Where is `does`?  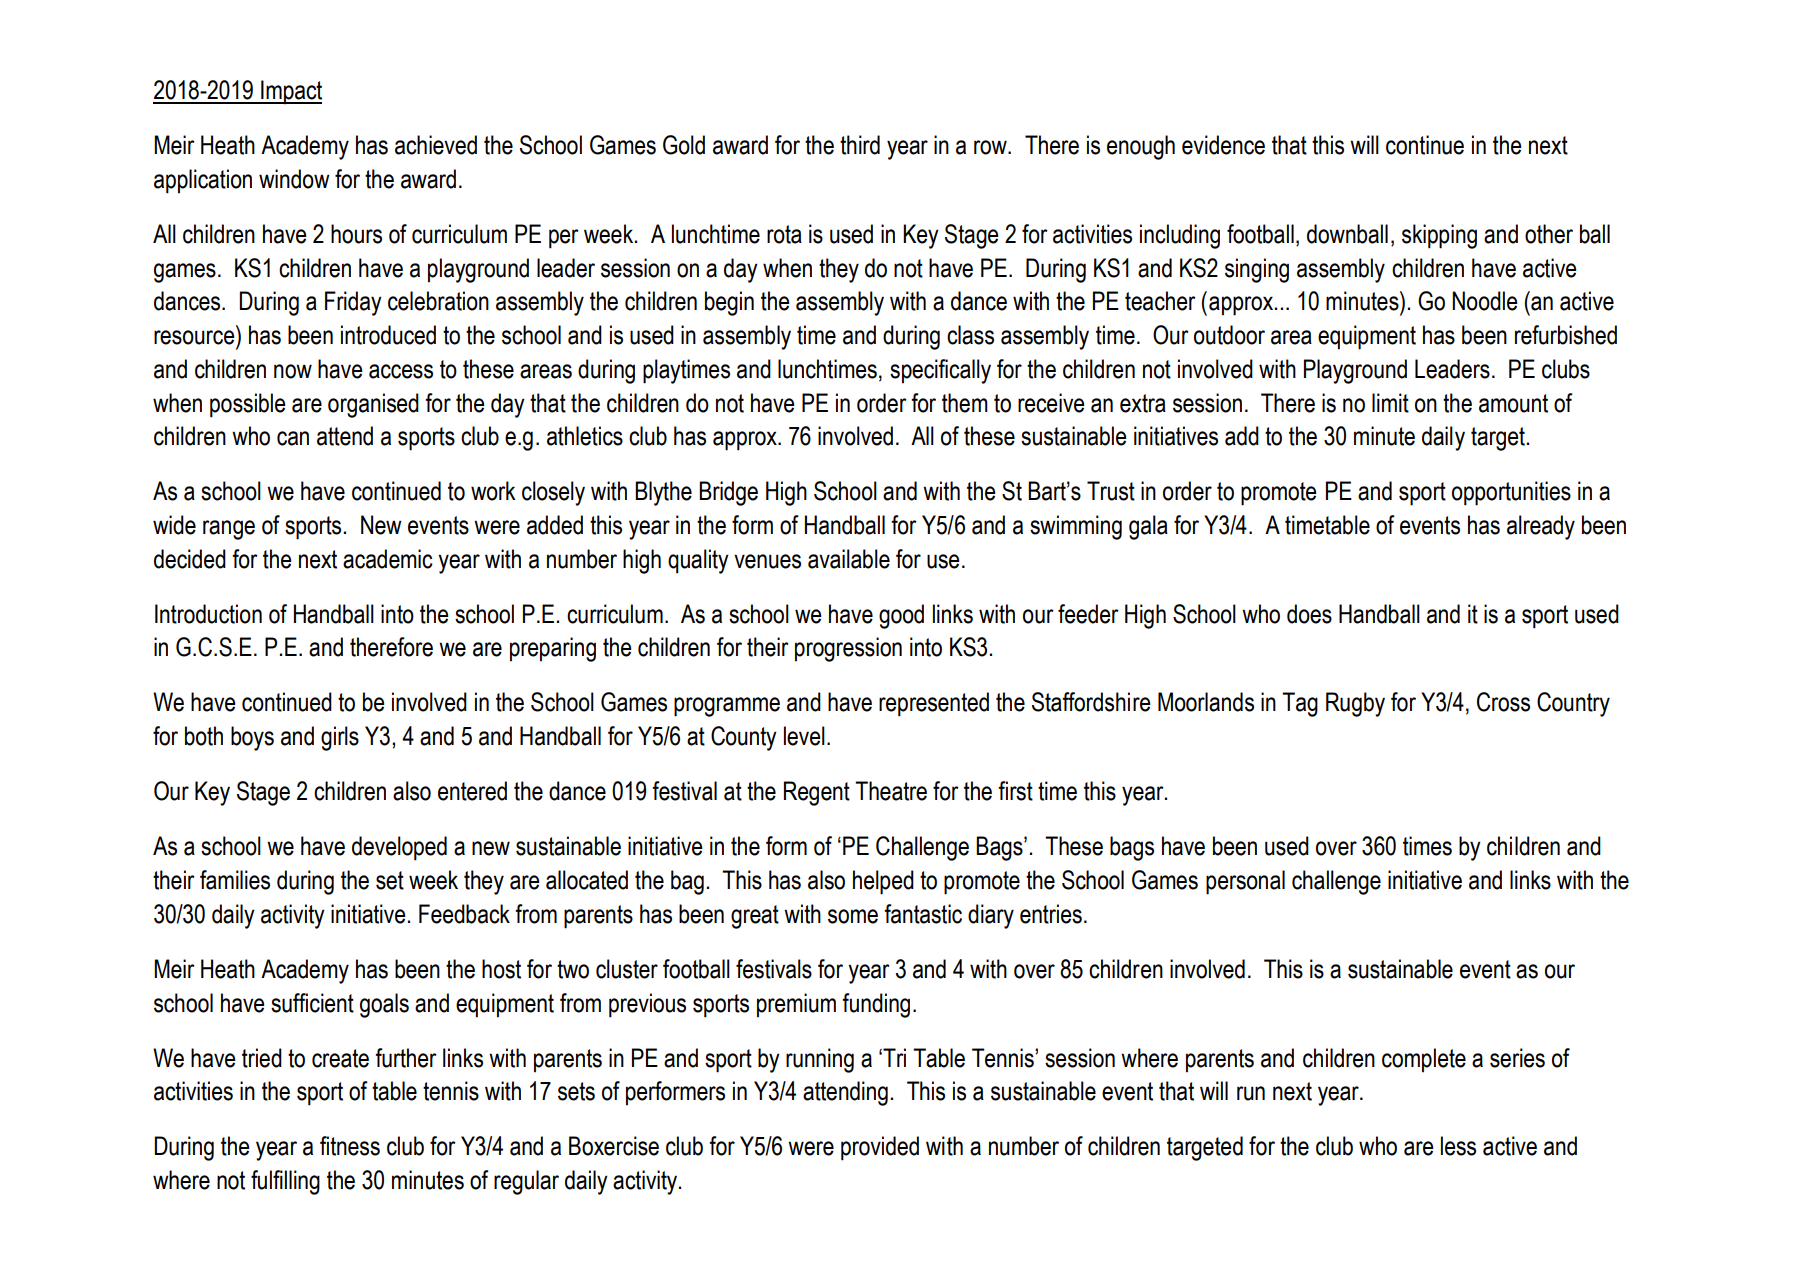
does is located at coordinates (1309, 614).
